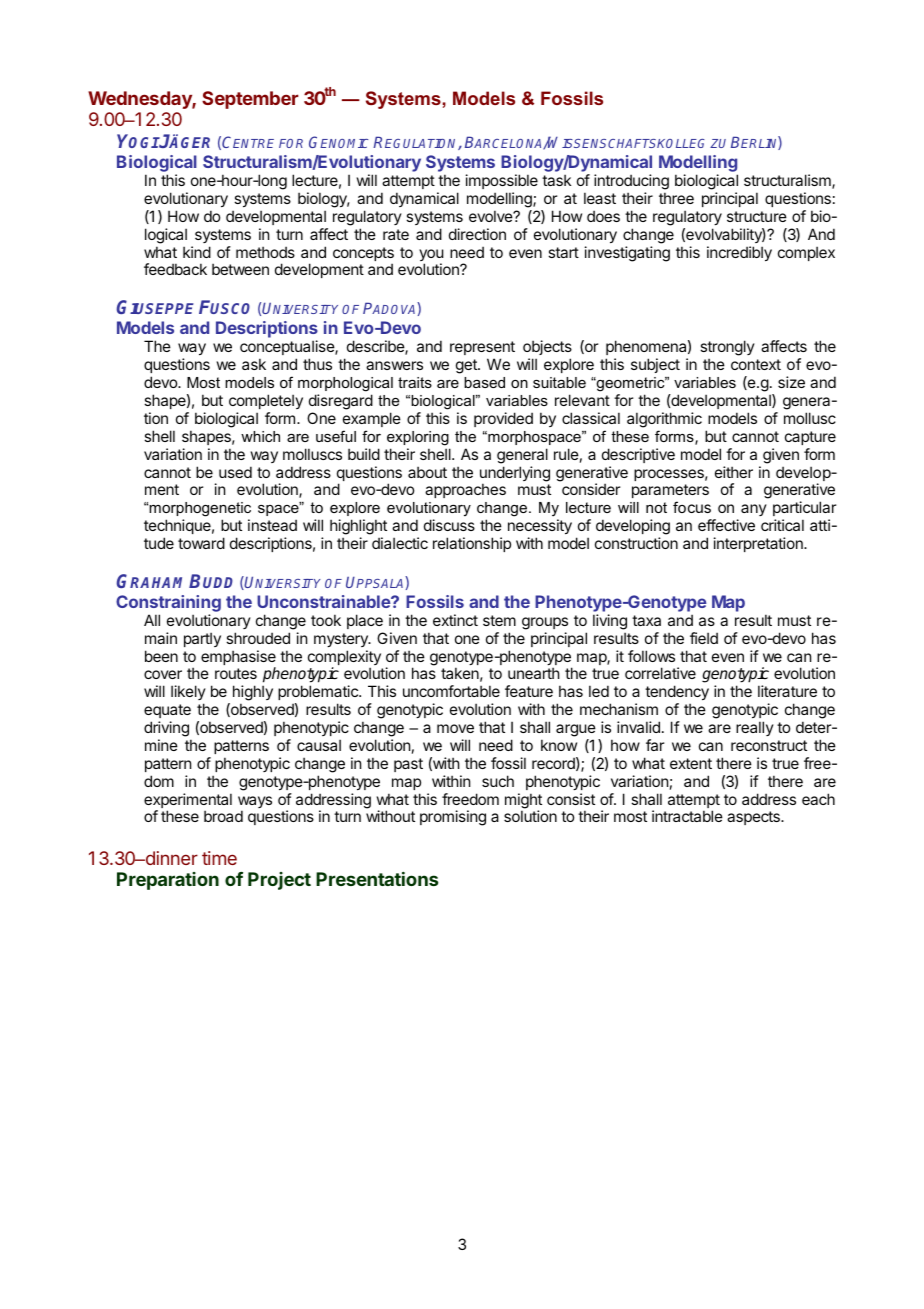 The height and width of the image is (1309, 924). What do you see at coordinates (502, 181) in the image?
I see `impossible` at bounding box center [502, 181].
